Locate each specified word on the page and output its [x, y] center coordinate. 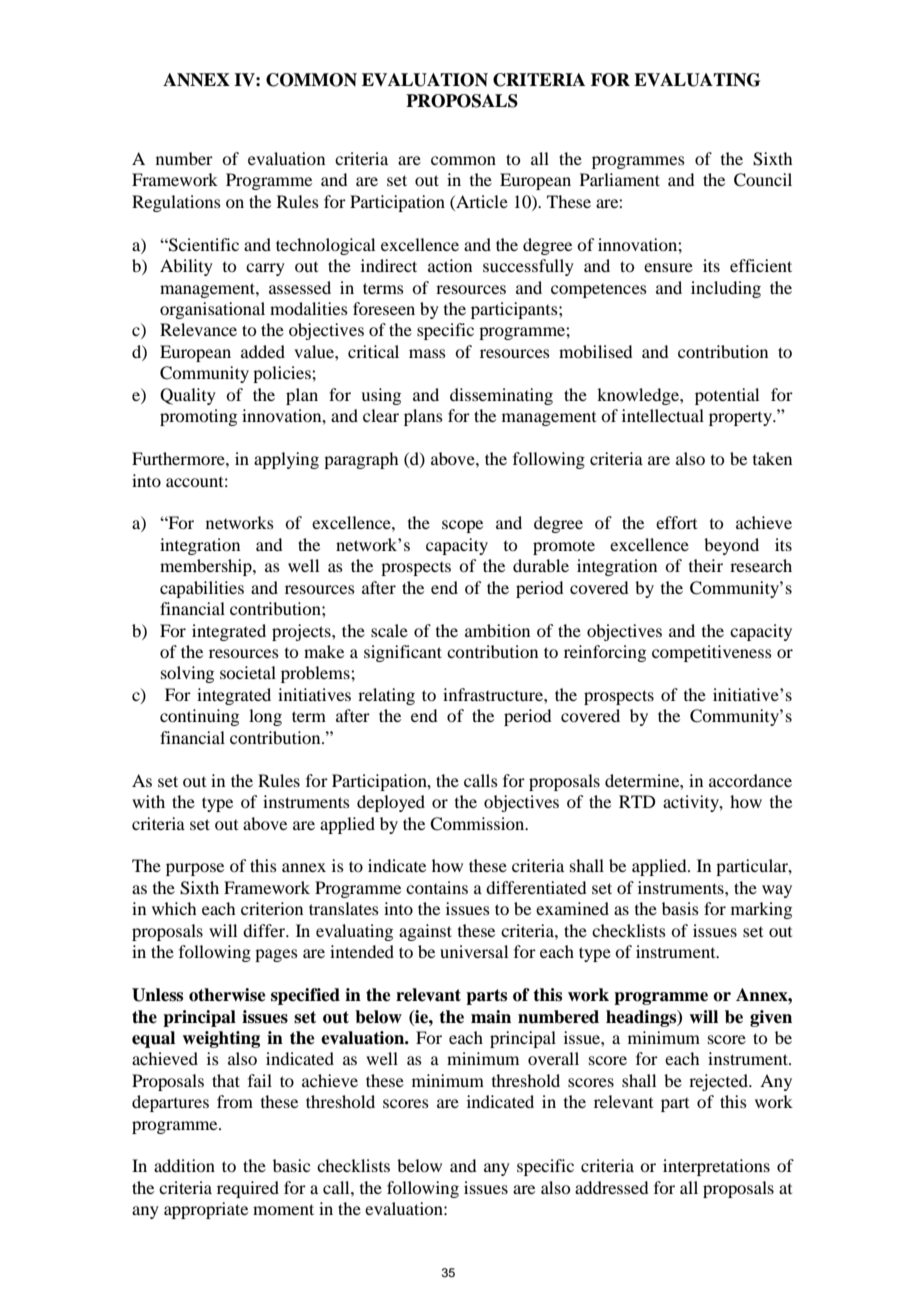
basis [680, 908]
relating [386, 696]
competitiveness [712, 653]
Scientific [203, 245]
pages [276, 955]
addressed [611, 1187]
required [248, 1189]
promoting [198, 417]
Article [481, 201]
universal [474, 951]
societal [248, 672]
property [741, 419]
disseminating [501, 396]
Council [763, 180]
